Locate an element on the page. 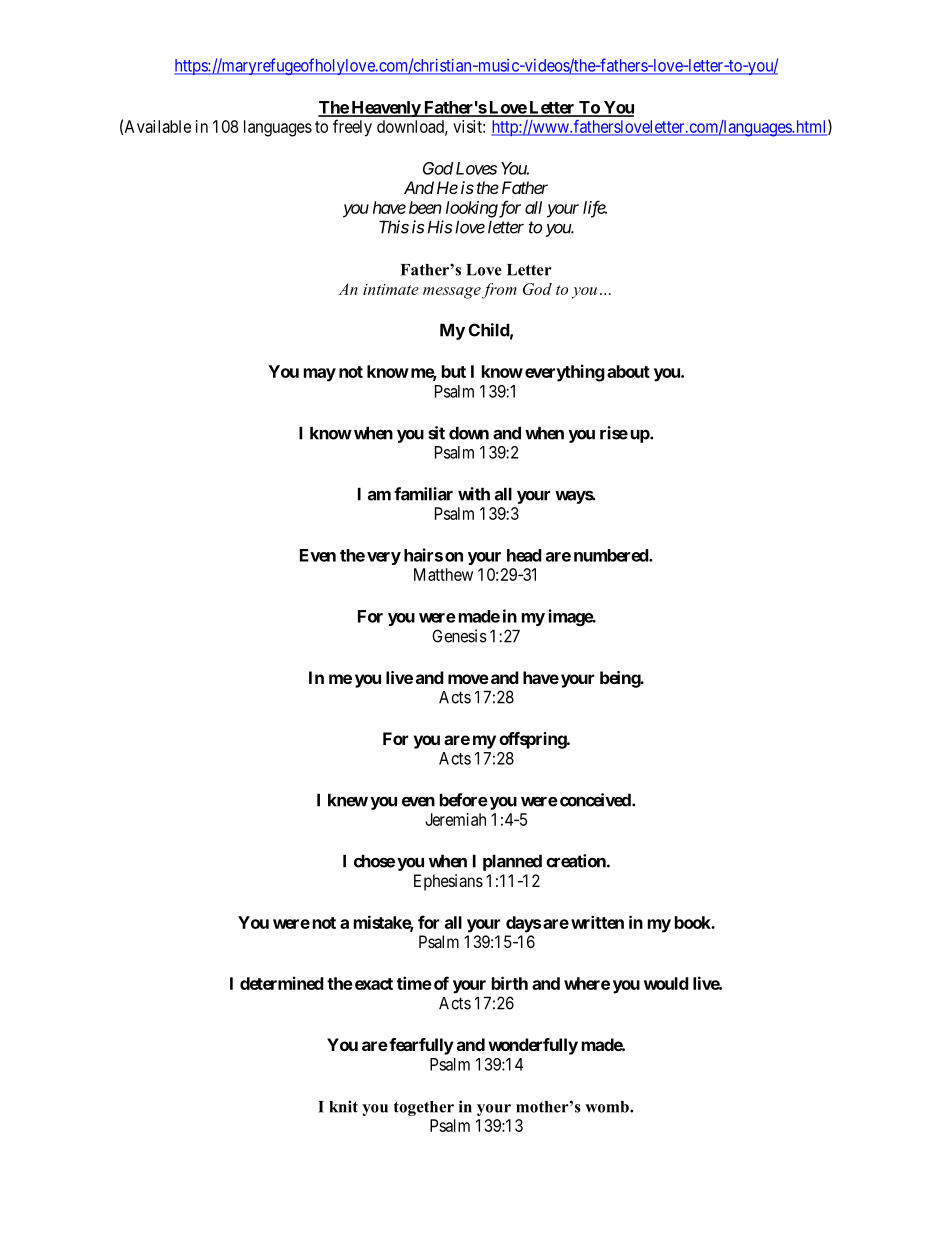  numbered is located at coordinates (612, 555).
